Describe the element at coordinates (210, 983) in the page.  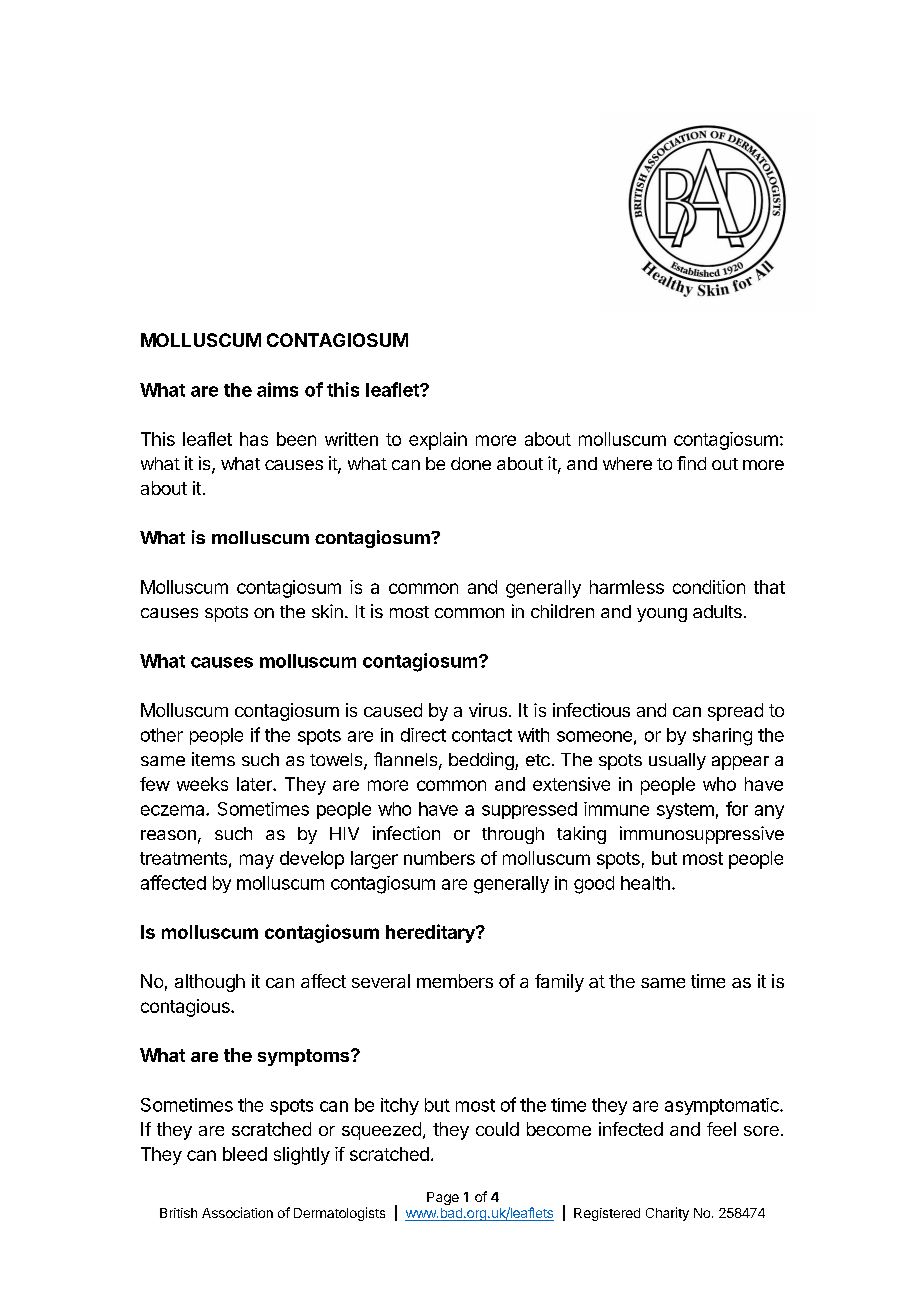
I see `although` at that location.
